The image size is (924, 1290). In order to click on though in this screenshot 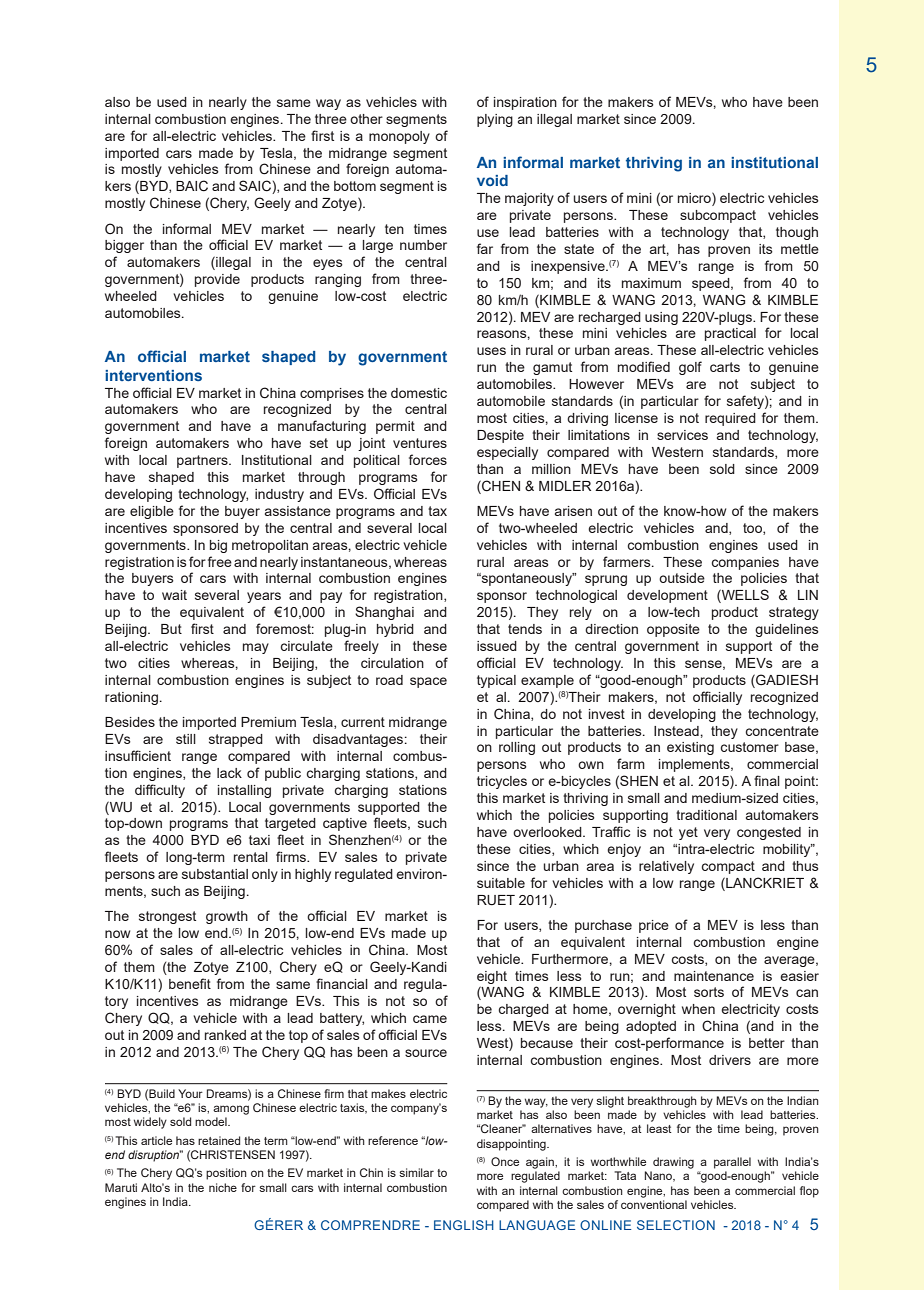, I will do `click(797, 233)`.
